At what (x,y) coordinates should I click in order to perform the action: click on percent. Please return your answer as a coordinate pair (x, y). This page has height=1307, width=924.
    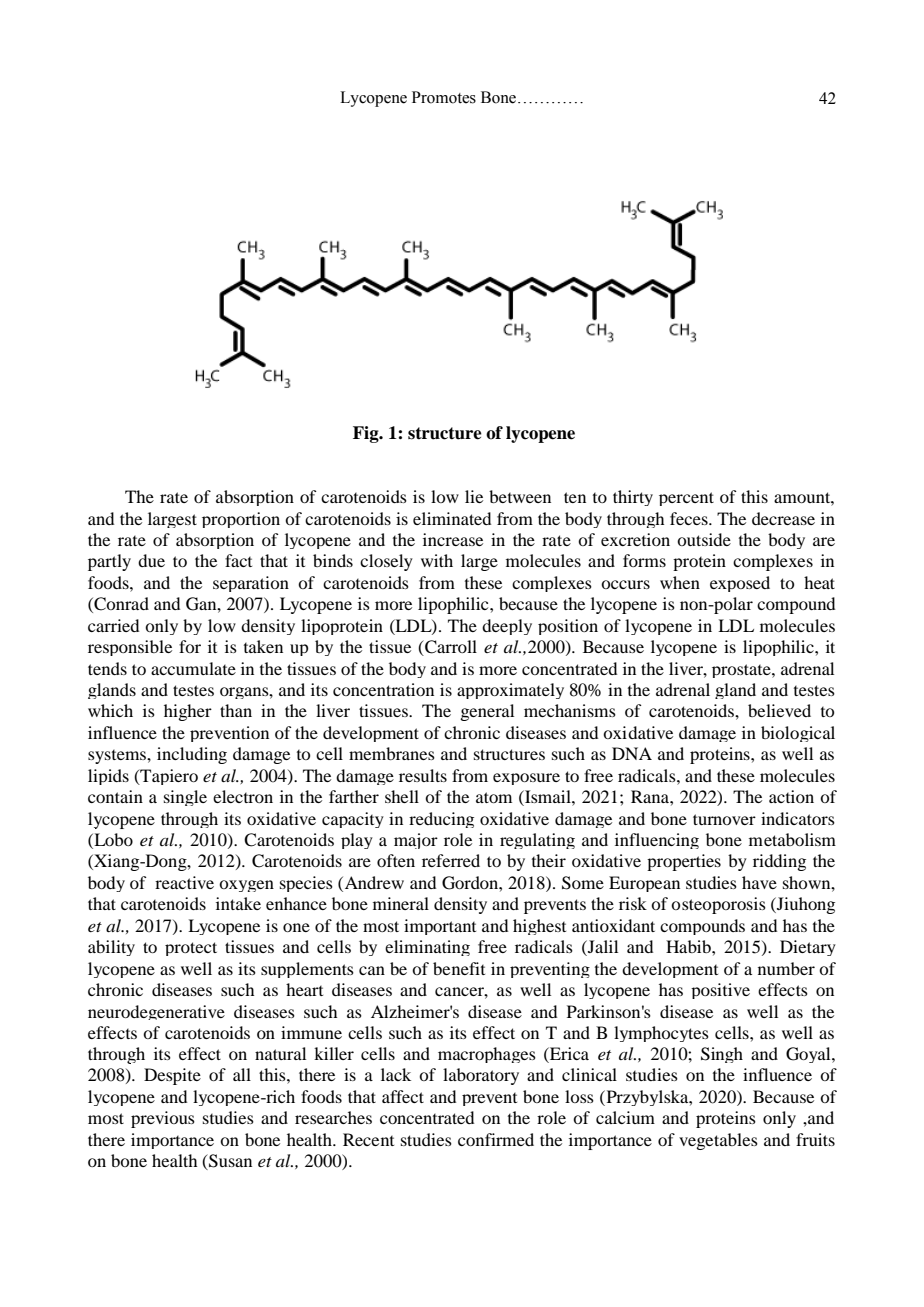
    Looking at the image, I should click on (686, 499).
